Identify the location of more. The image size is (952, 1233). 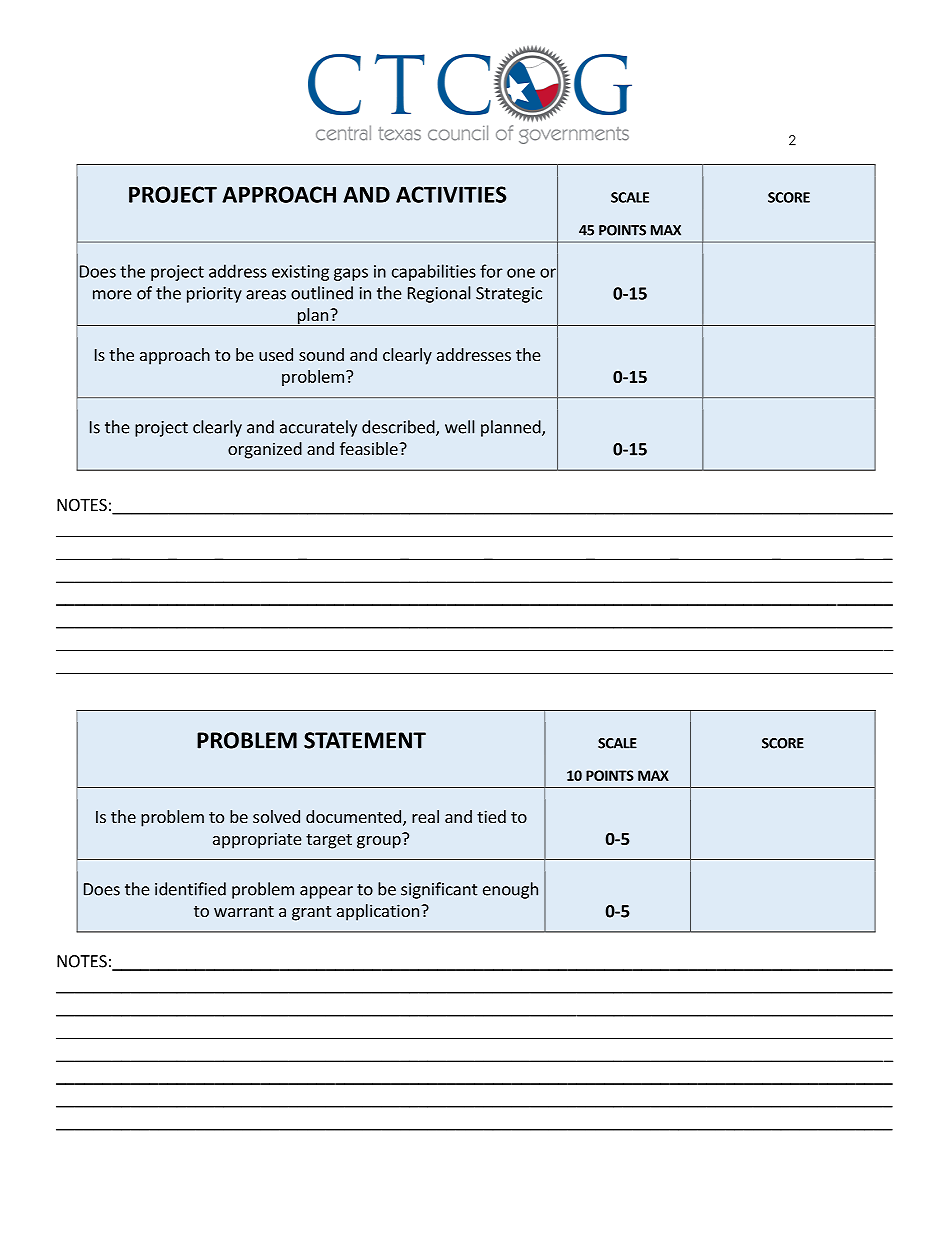
(112, 295).
